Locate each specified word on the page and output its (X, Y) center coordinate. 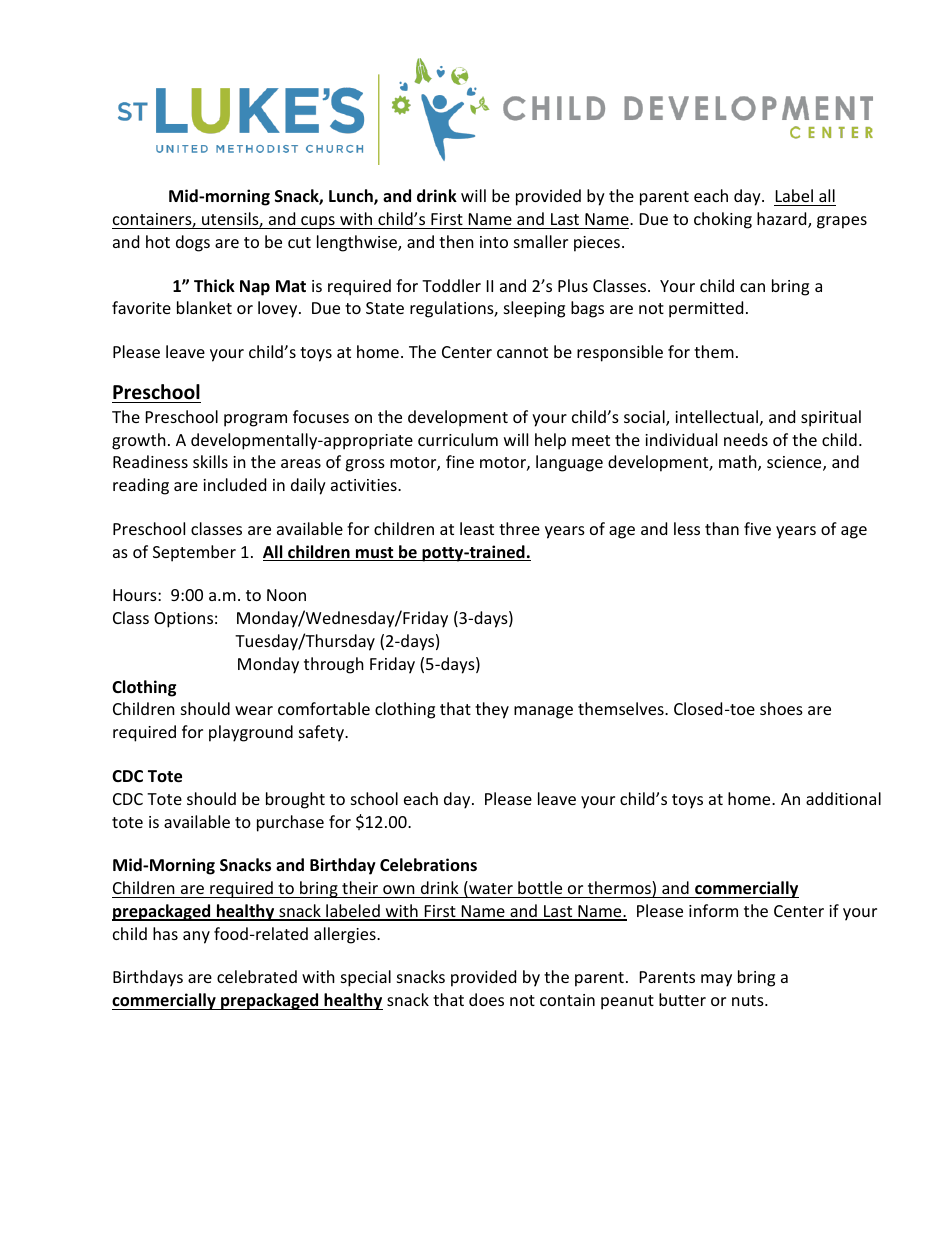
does (486, 999)
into (494, 242)
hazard (783, 220)
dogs (193, 243)
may (716, 980)
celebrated (257, 976)
